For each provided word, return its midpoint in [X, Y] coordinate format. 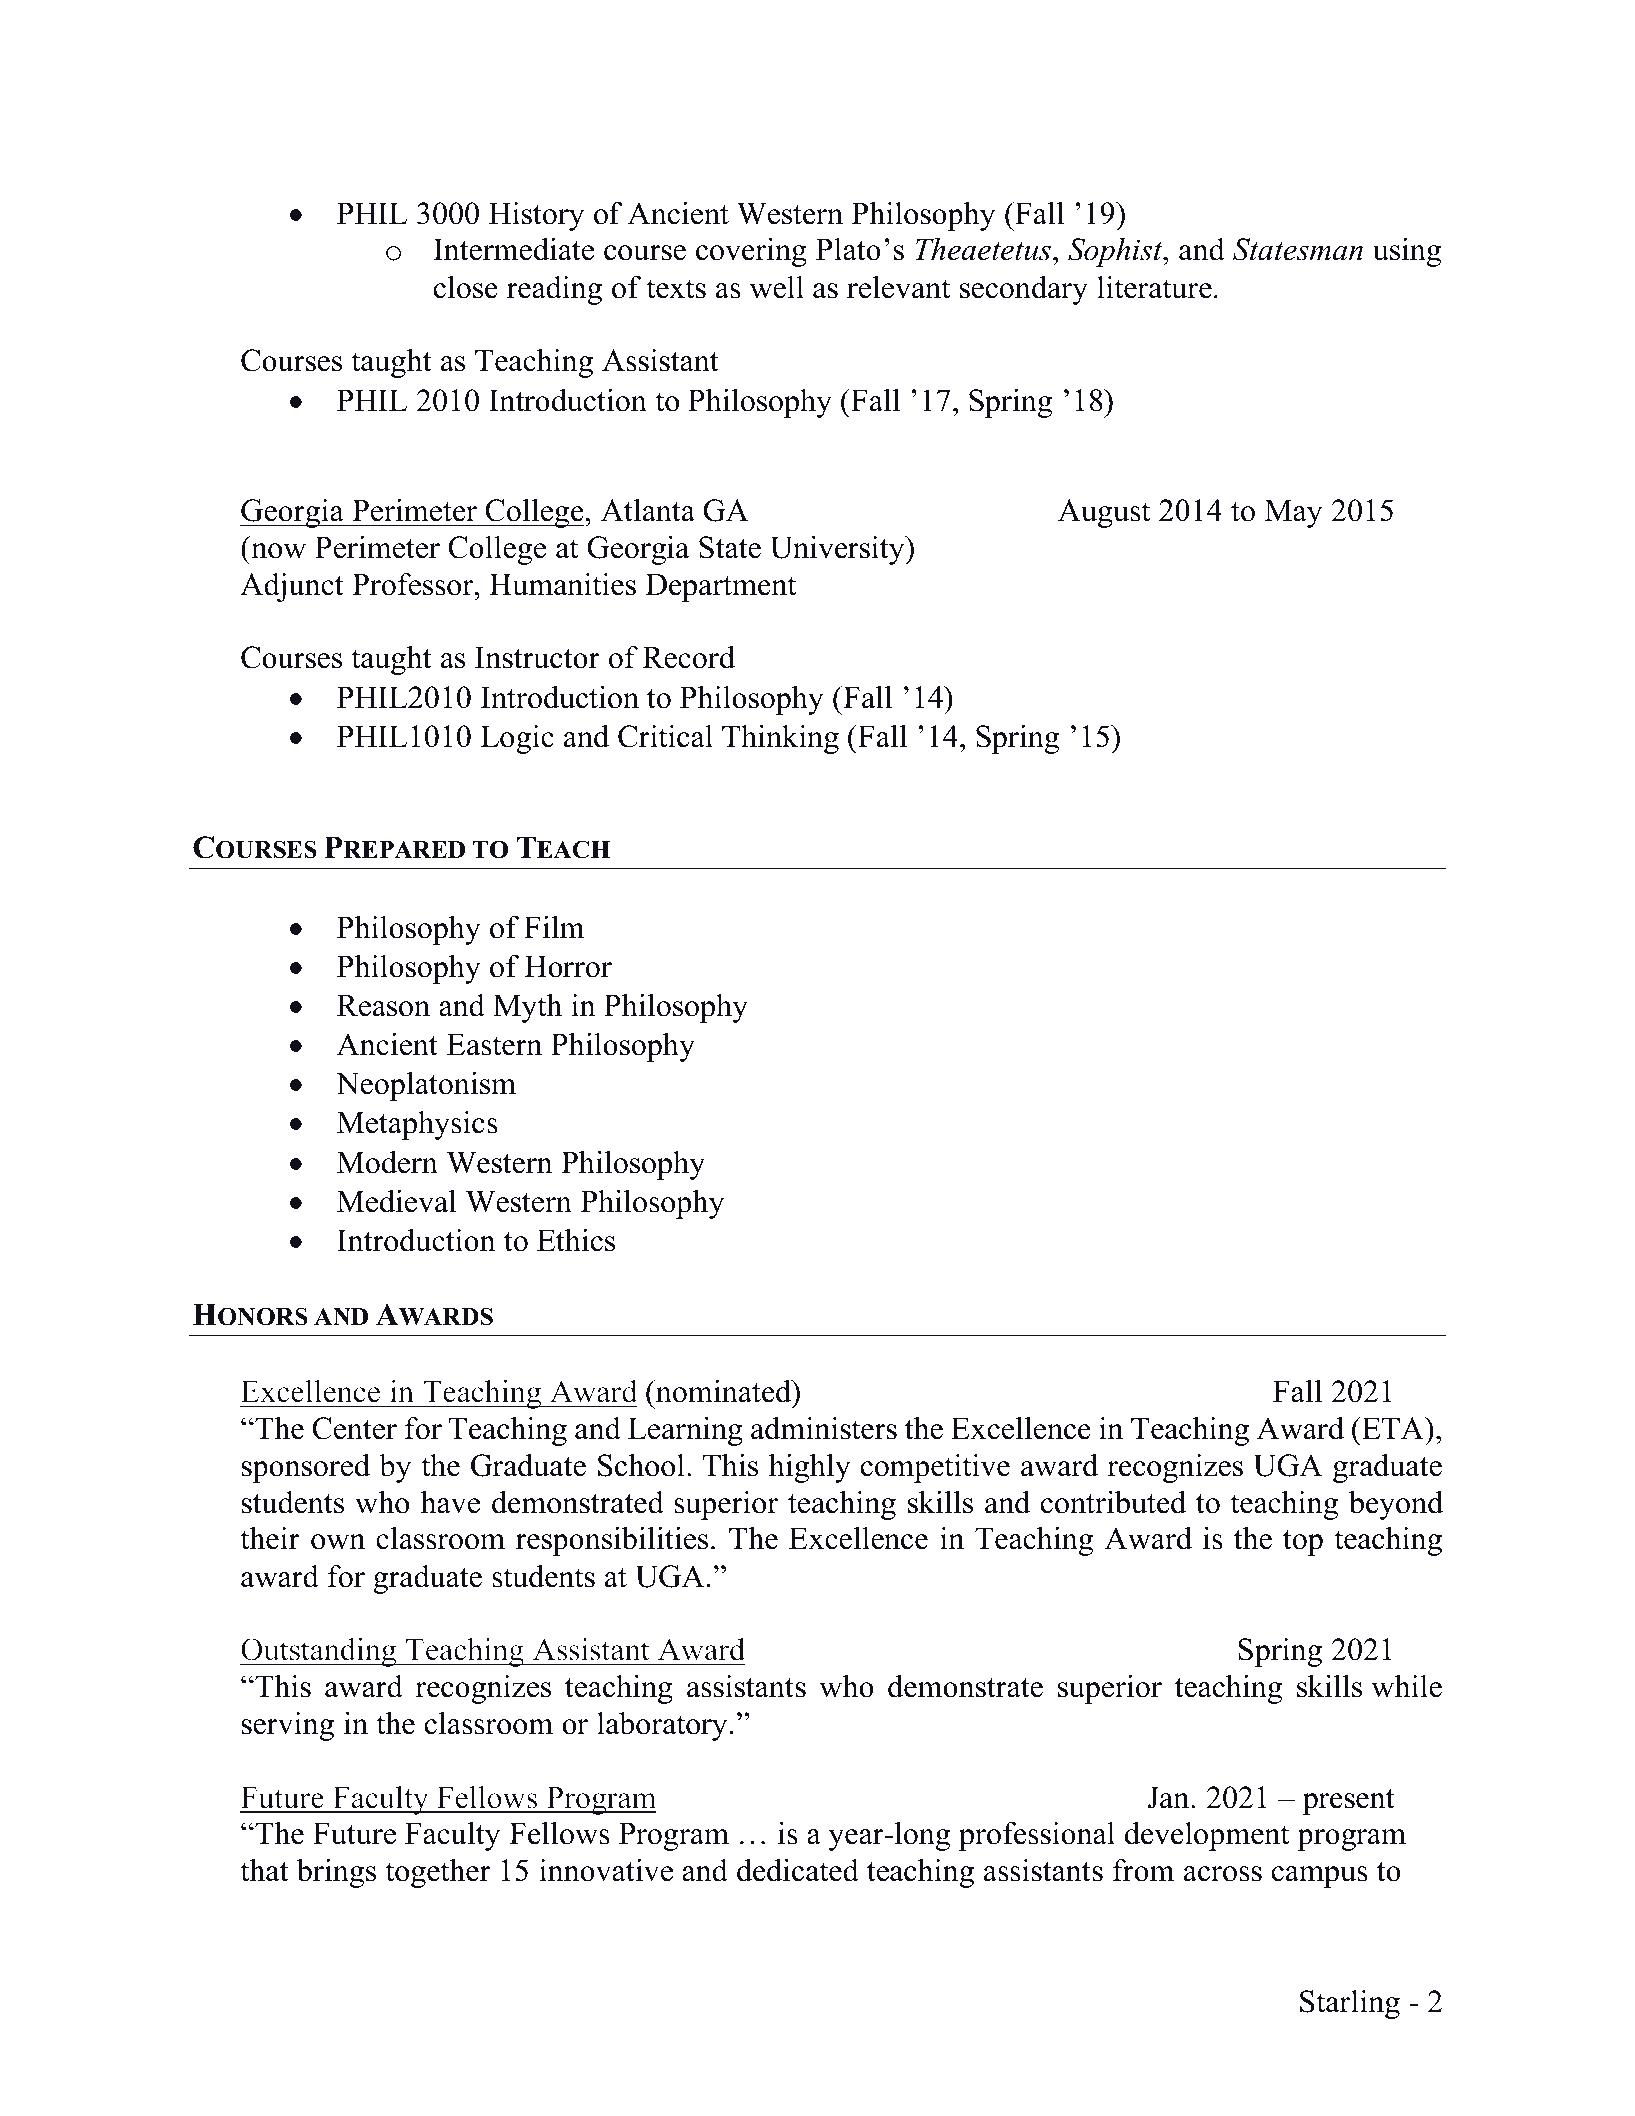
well [777, 287]
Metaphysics [417, 1125]
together [438, 1873]
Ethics [576, 1240]
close [466, 287]
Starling [1350, 2004]
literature [1154, 287]
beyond [1396, 1505]
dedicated [798, 1870]
